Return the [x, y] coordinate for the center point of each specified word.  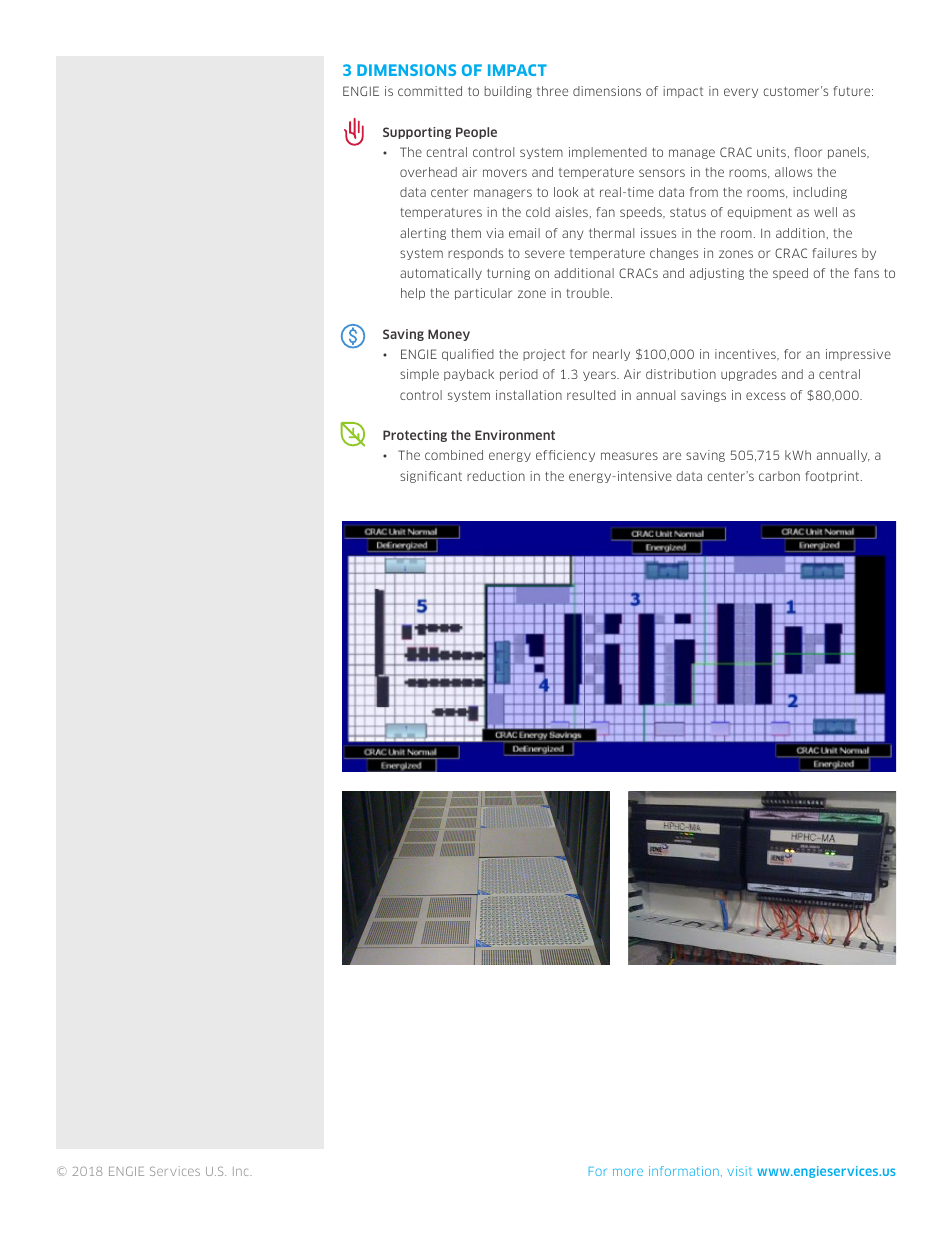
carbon [779, 476]
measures [629, 456]
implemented [608, 153]
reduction [496, 476]
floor [808, 152]
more [628, 1172]
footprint [833, 477]
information [684, 1171]
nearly [611, 355]
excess [766, 396]
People [476, 133]
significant [431, 477]
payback [469, 375]
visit [740, 1171]
